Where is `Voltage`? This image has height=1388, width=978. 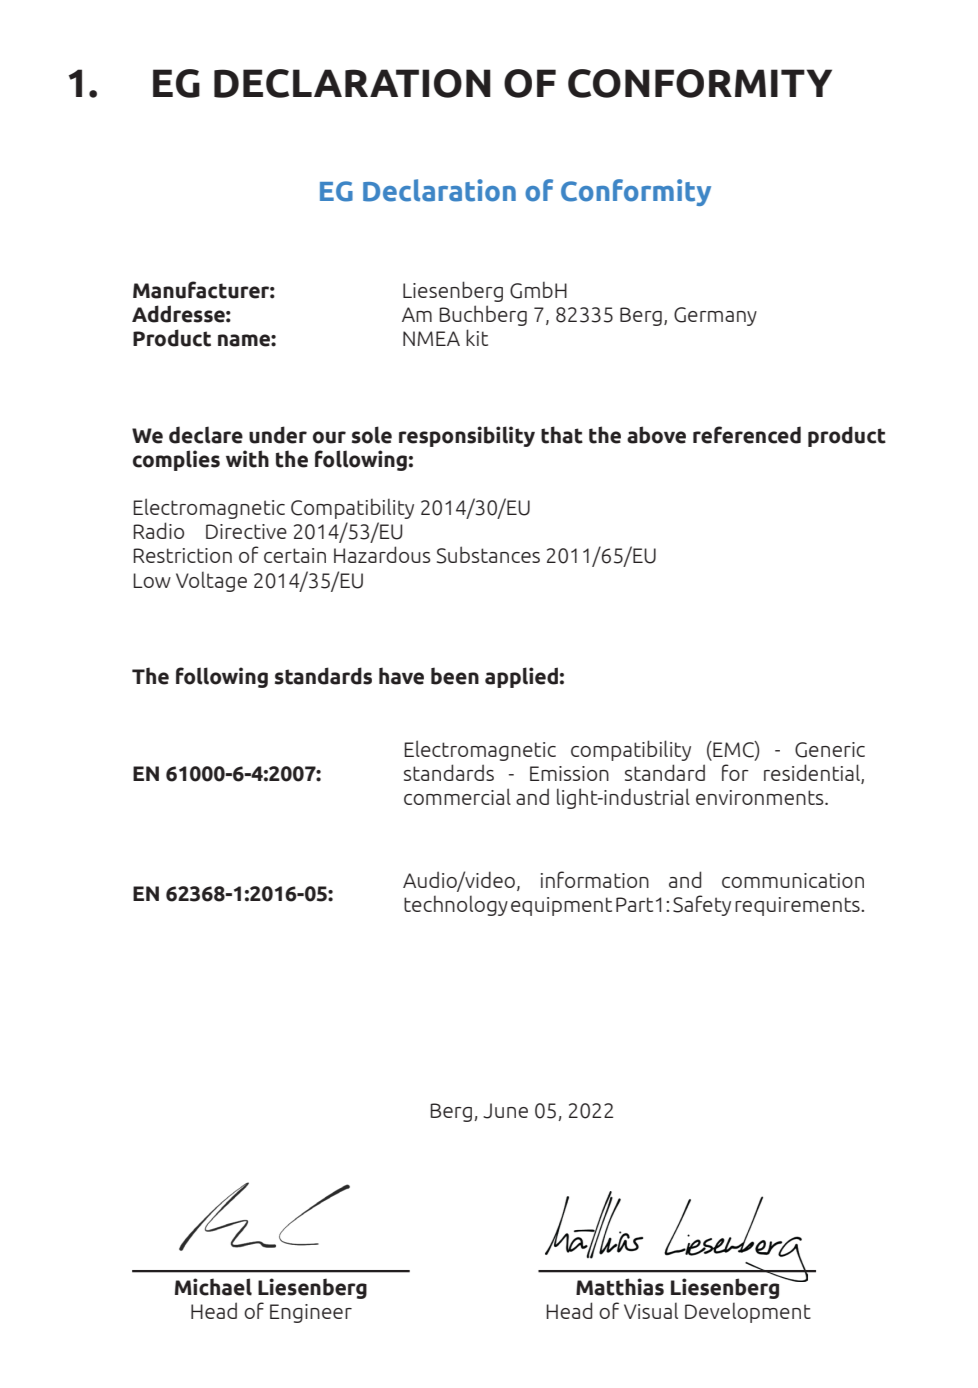
Voltage is located at coordinates (211, 581).
